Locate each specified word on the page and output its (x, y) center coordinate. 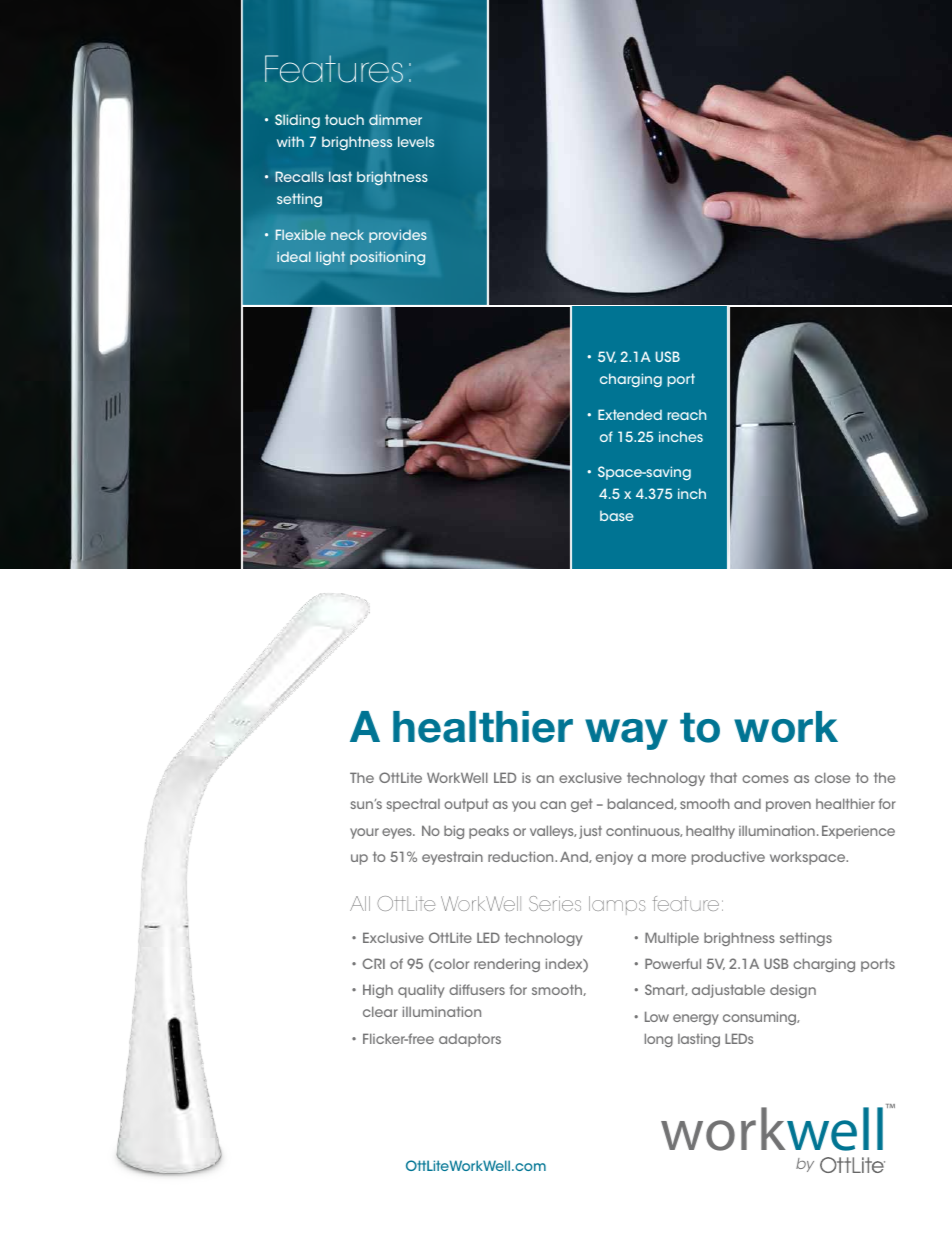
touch (344, 119)
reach (686, 414)
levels (416, 141)
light (330, 258)
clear (380, 1011)
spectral (413, 805)
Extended (630, 414)
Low (657, 1016)
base (616, 515)
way (626, 734)
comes (765, 779)
